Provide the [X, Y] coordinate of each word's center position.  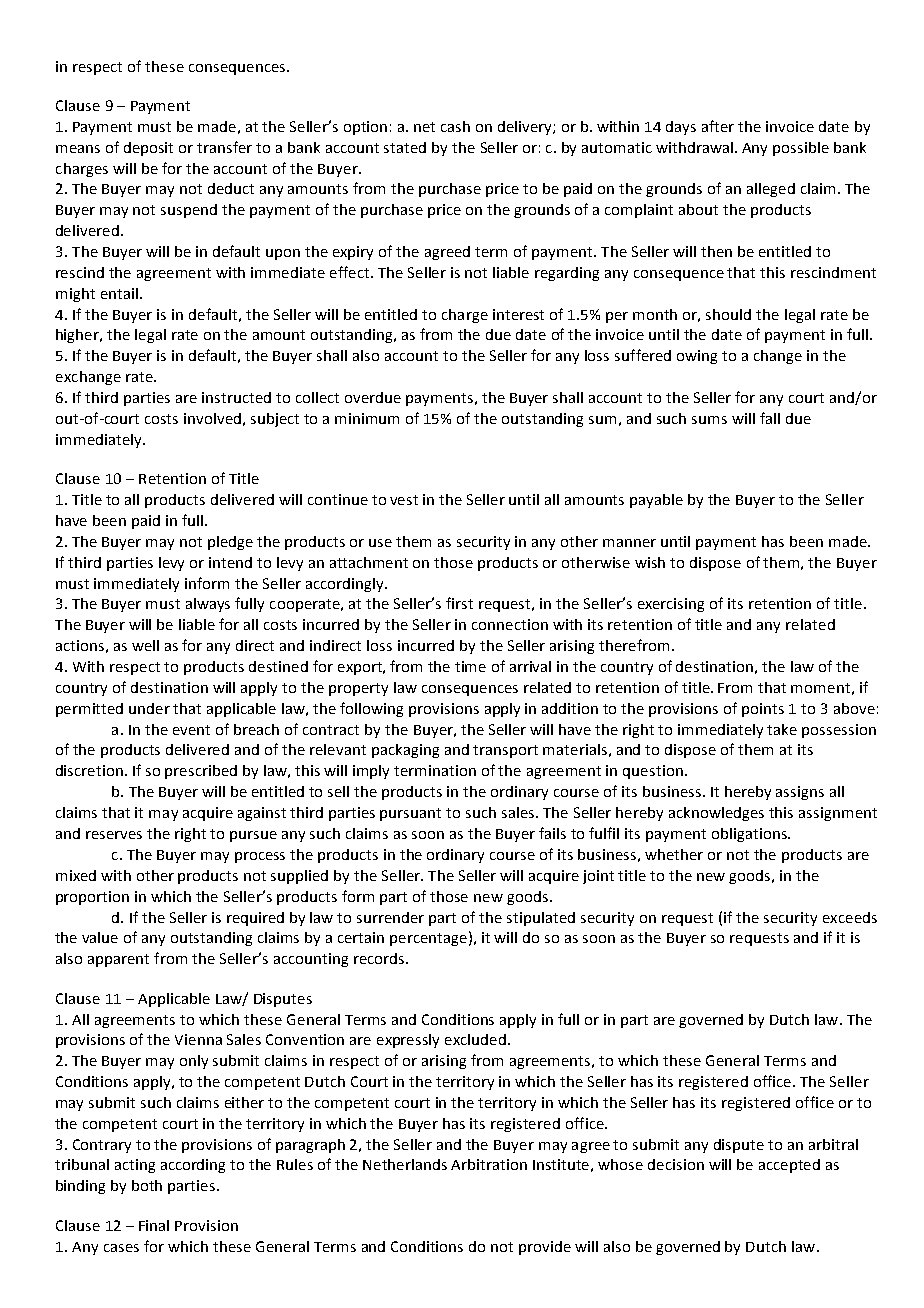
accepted [789, 1166]
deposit [148, 149]
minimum [367, 418]
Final [154, 1225]
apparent [118, 960]
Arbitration [489, 1164]
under [149, 708]
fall [770, 418]
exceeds [850, 917]
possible [801, 149]
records [380, 958]
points [763, 710]
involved [212, 418]
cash [455, 126]
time [470, 666]
